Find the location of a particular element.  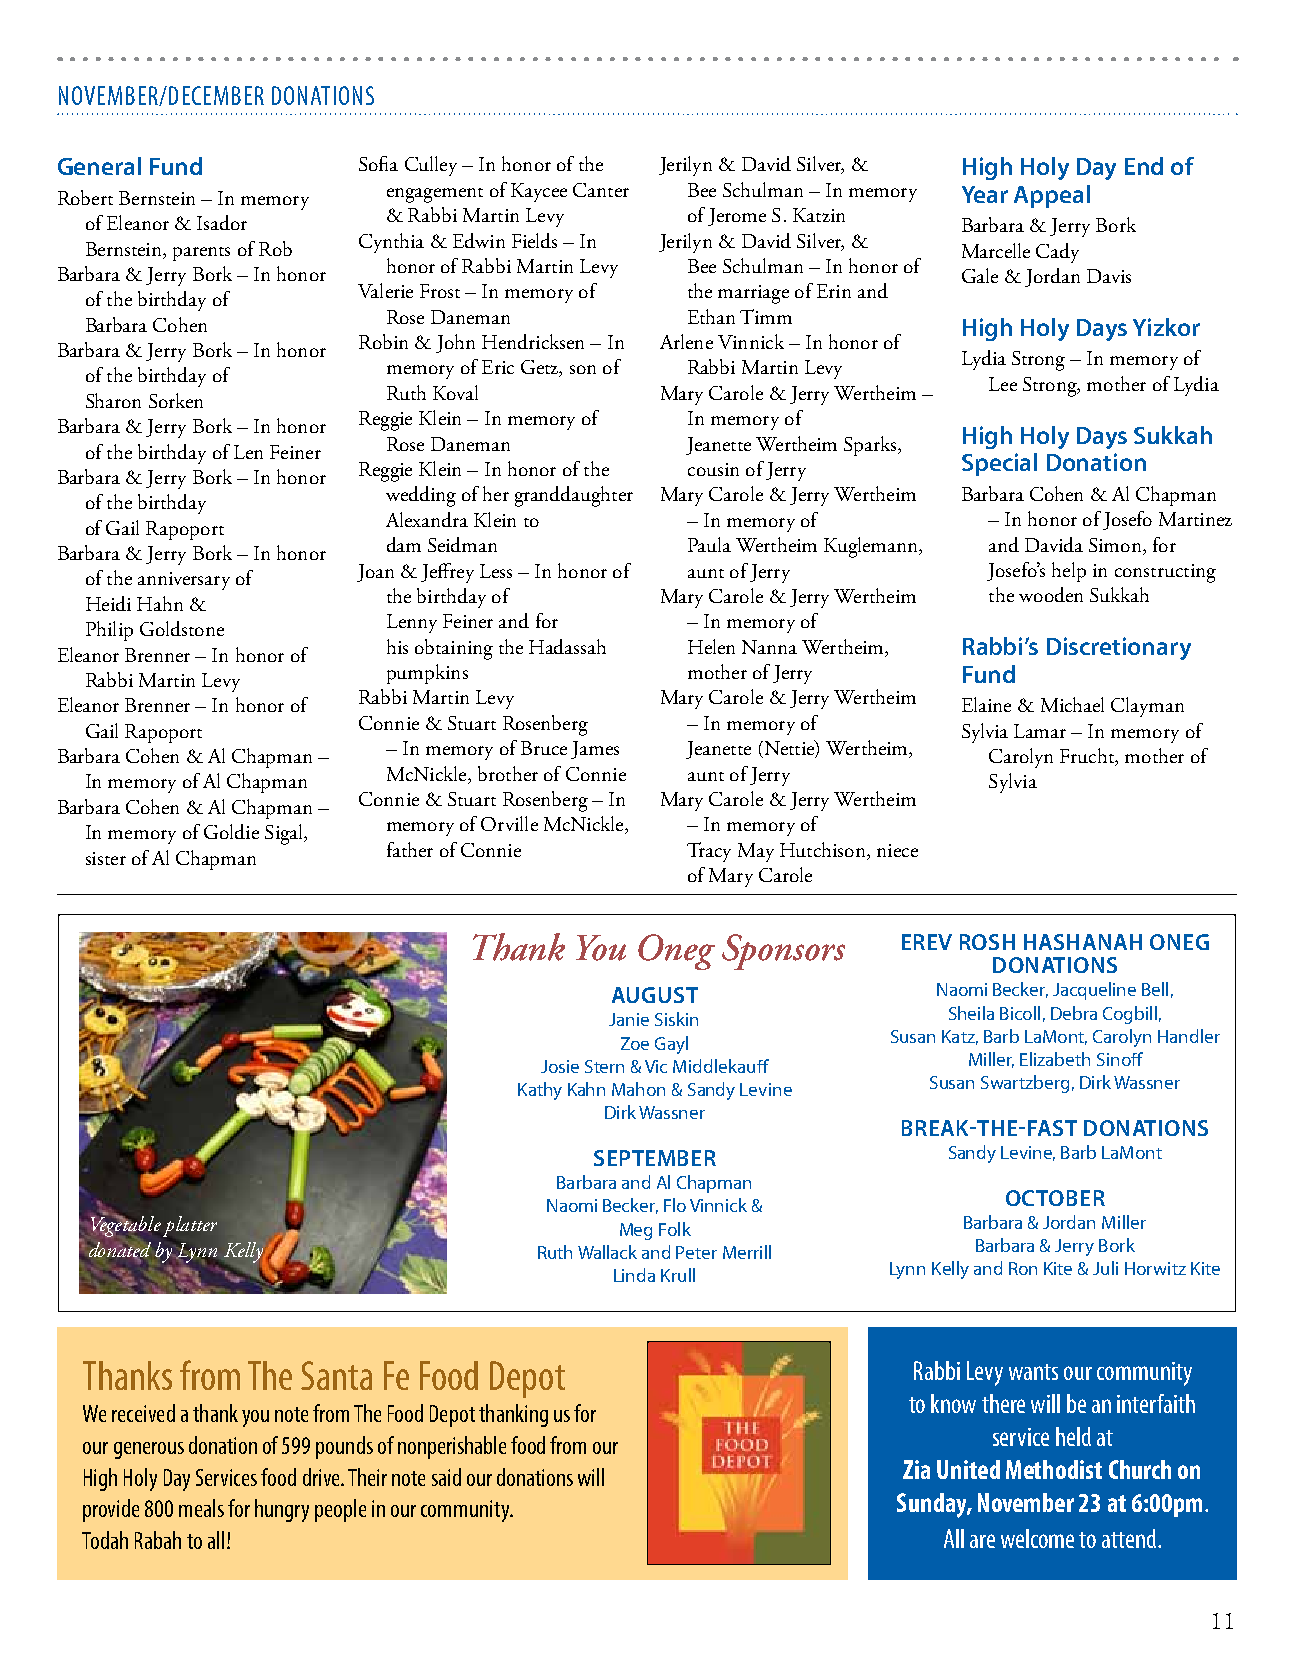

Elizabeth is located at coordinates (1055, 1059).
